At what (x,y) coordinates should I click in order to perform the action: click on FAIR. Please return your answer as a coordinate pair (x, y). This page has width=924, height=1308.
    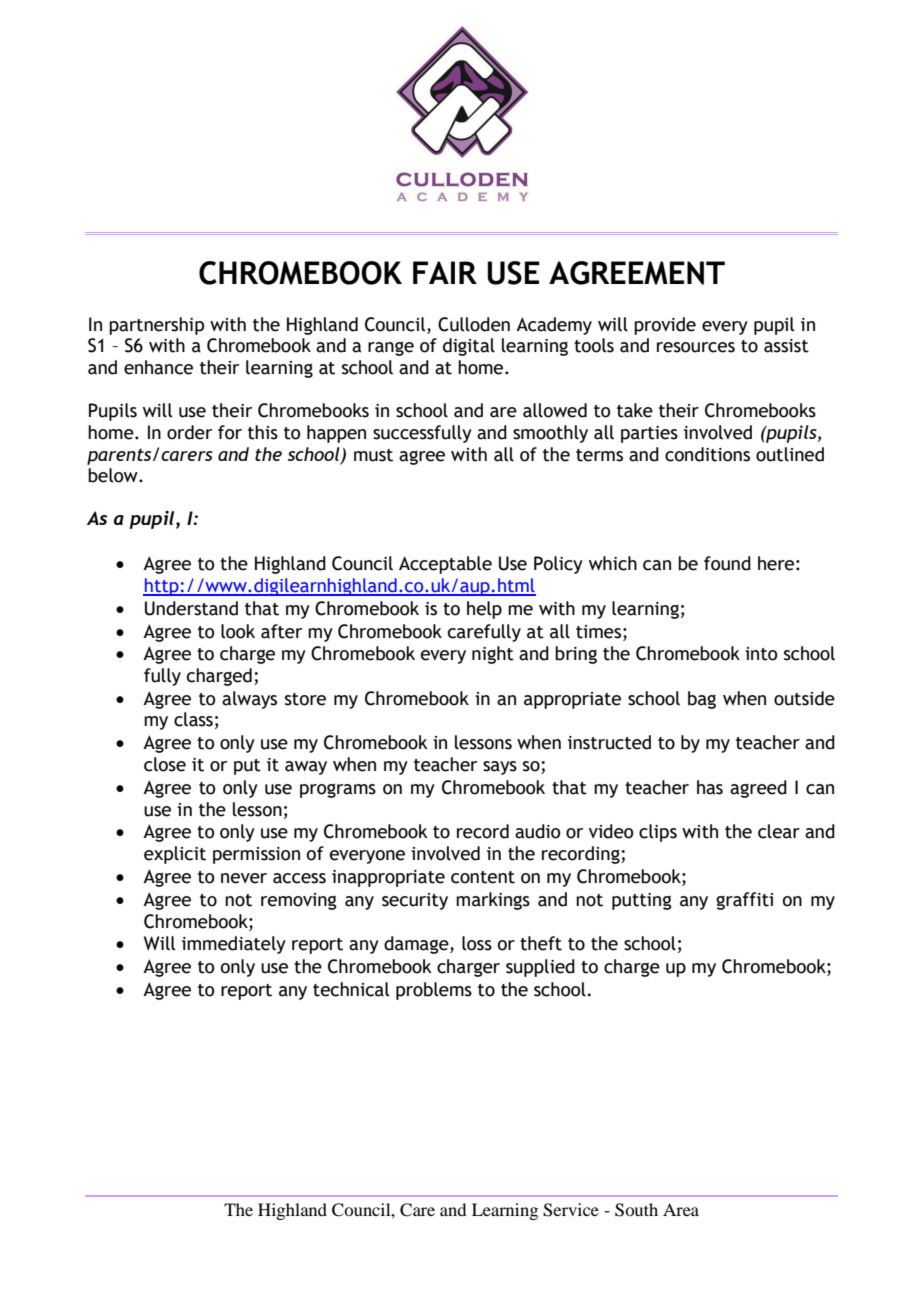
    Looking at the image, I should click on (445, 272).
